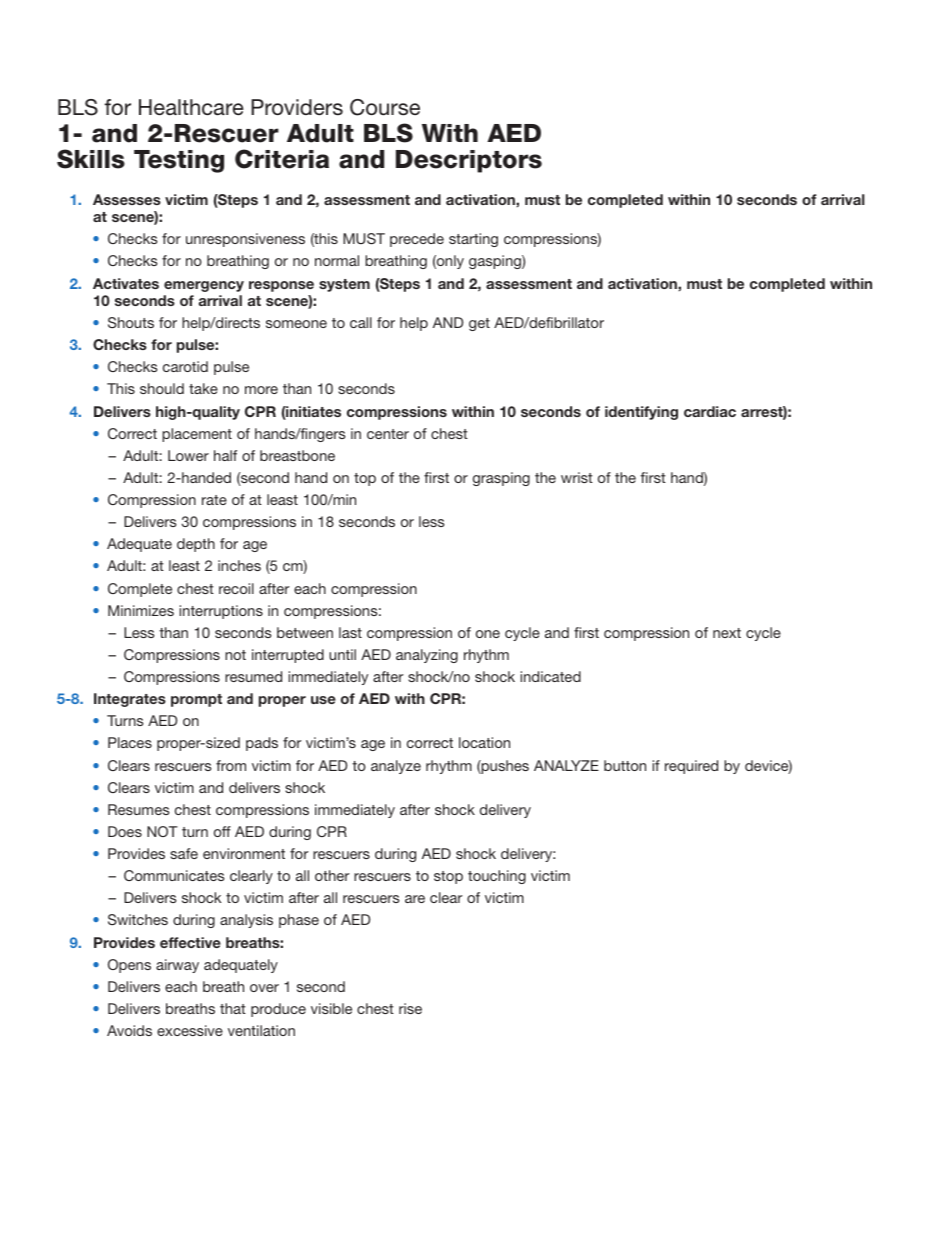  Describe the element at coordinates (691, 767) in the screenshot. I see `required` at that location.
